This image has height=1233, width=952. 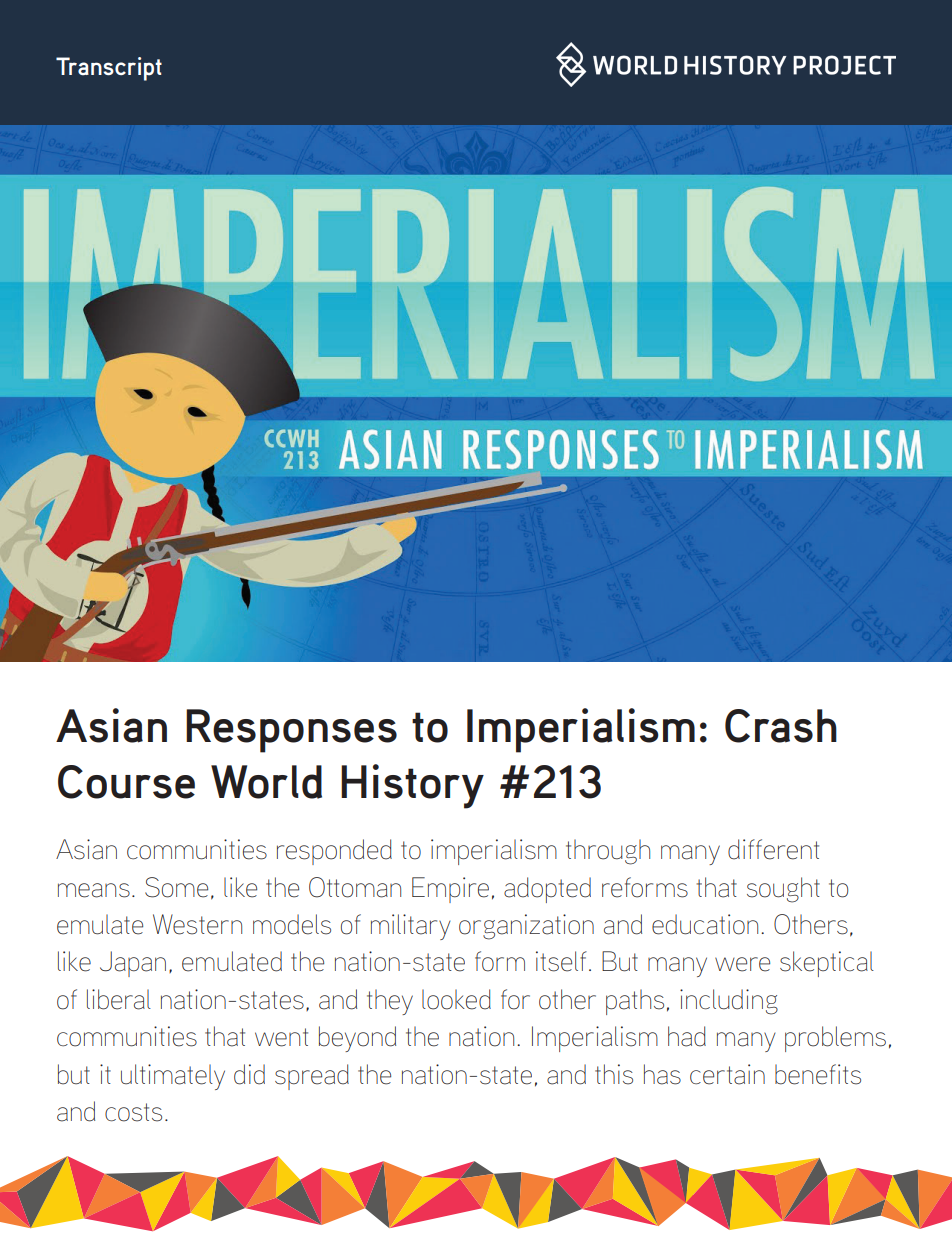 What do you see at coordinates (412, 786) in the image?
I see `History` at bounding box center [412, 786].
